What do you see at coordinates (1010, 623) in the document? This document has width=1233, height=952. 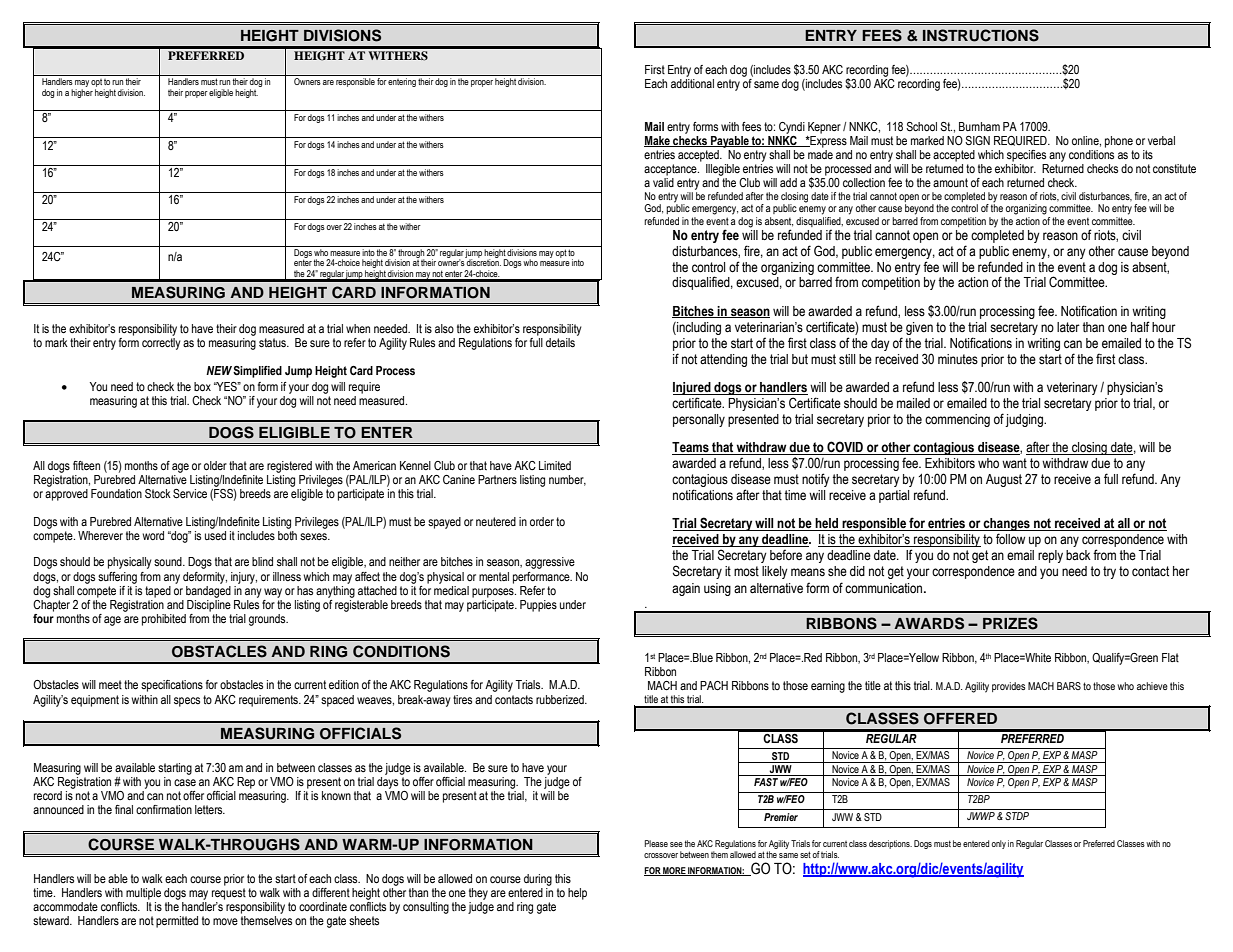 I see `PRIZES` at bounding box center [1010, 623].
